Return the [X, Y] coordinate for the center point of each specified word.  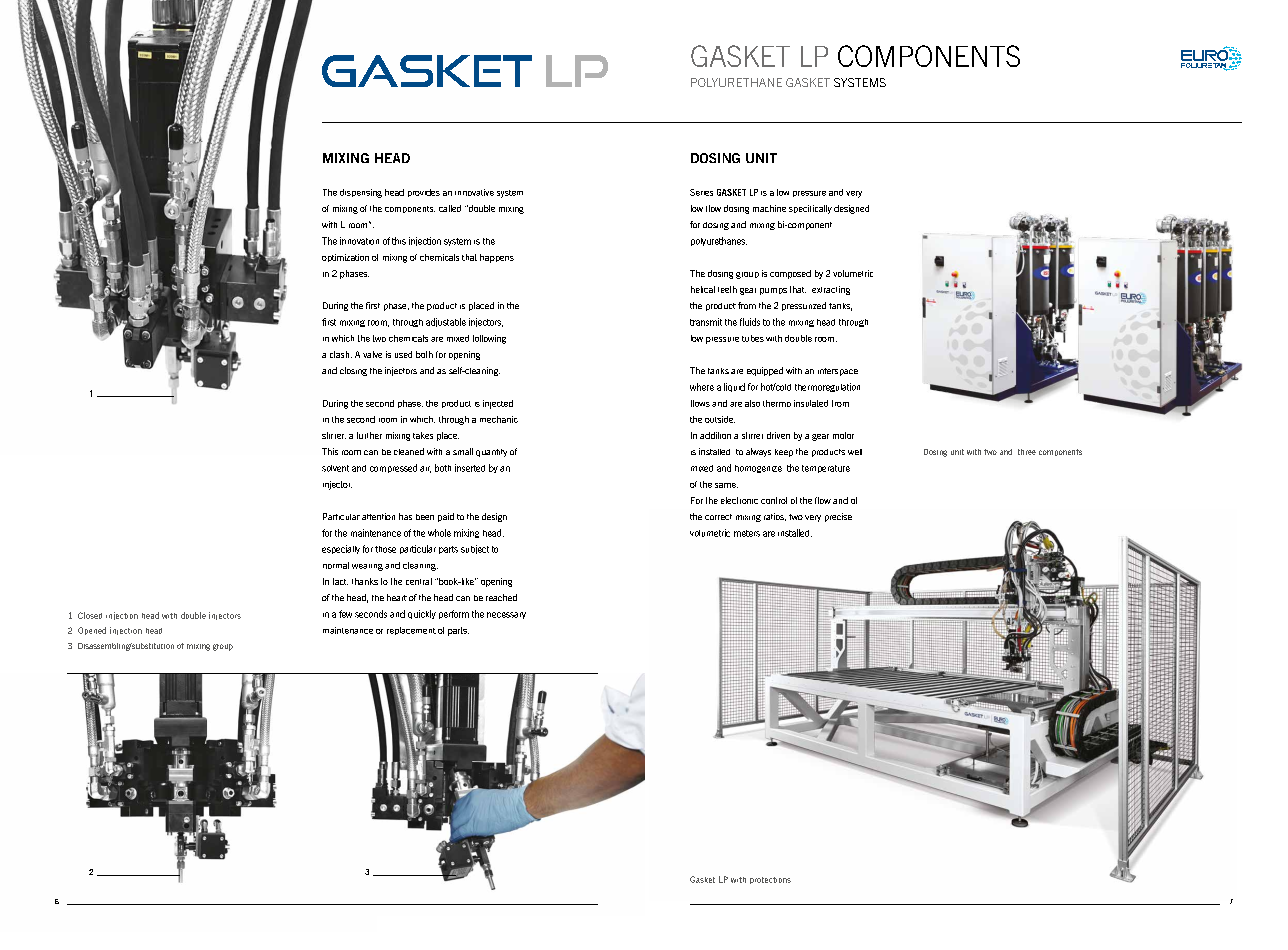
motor [843, 435]
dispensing [361, 193]
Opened [92, 631]
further [369, 435]
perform [454, 614]
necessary [506, 615]
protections [770, 880]
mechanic [499, 419]
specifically [810, 209]
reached [501, 597]
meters [747, 533]
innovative [474, 192]
